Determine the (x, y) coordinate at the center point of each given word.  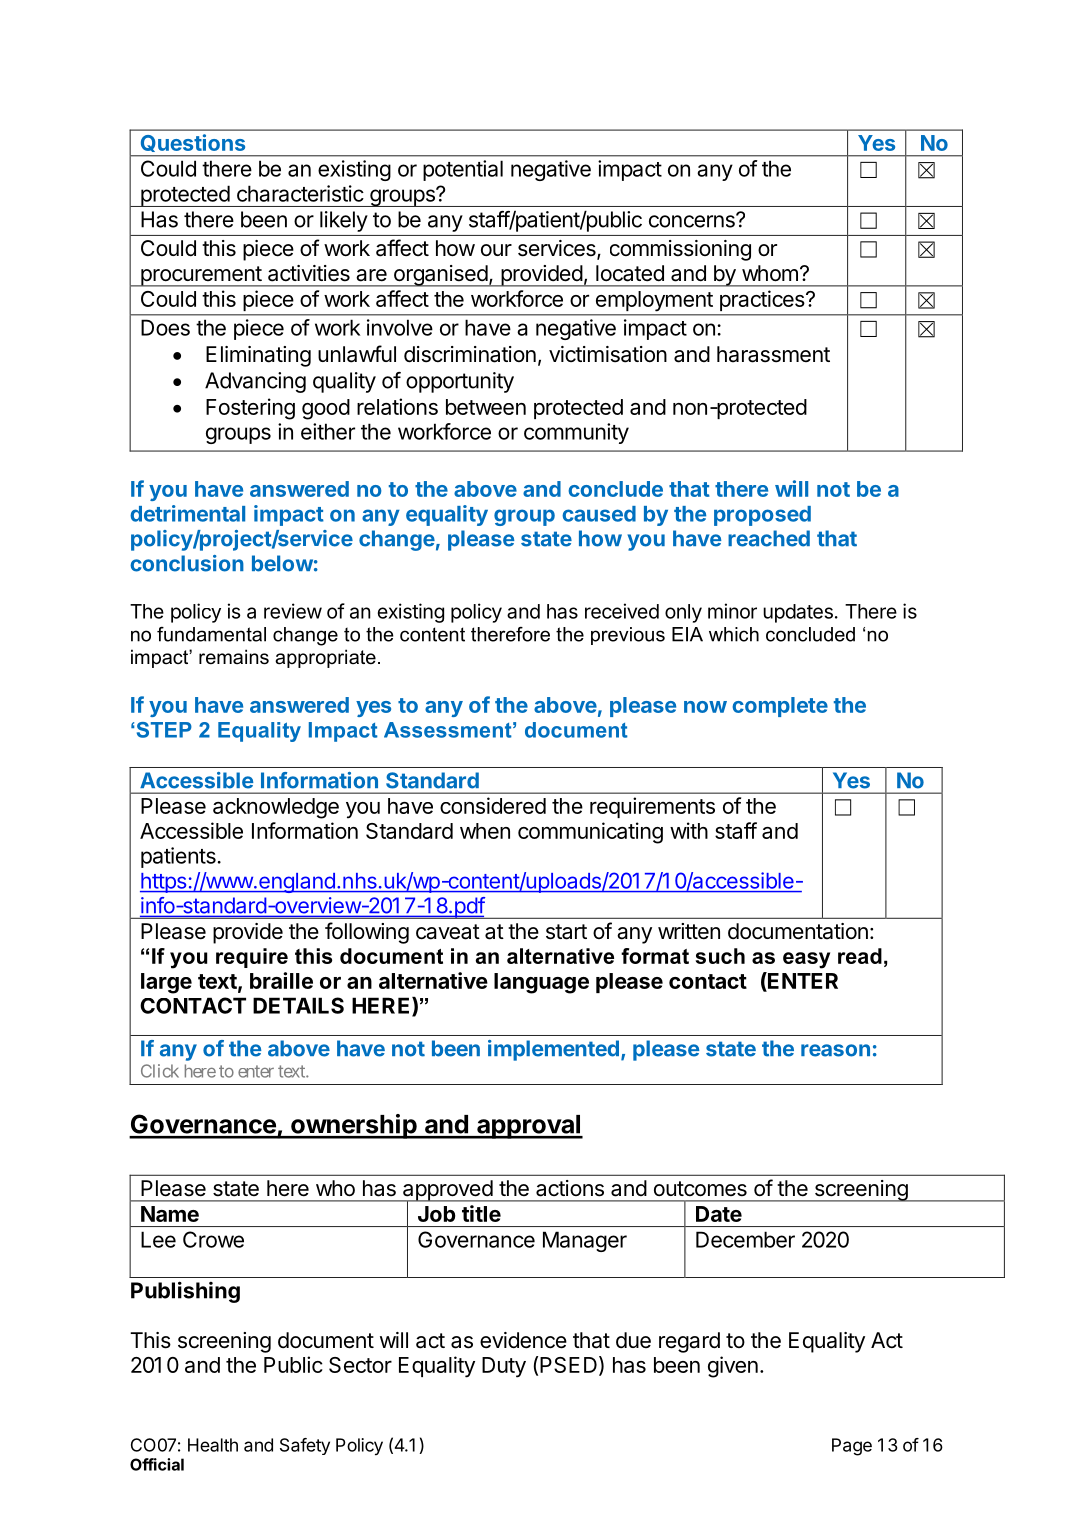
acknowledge (276, 808)
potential (463, 170)
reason (835, 1050)
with (689, 830)
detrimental (187, 513)
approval (528, 1127)
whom (770, 273)
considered (493, 805)
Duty (504, 1367)
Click (160, 1071)
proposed (762, 516)
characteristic (300, 193)
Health (213, 1445)
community (576, 433)
